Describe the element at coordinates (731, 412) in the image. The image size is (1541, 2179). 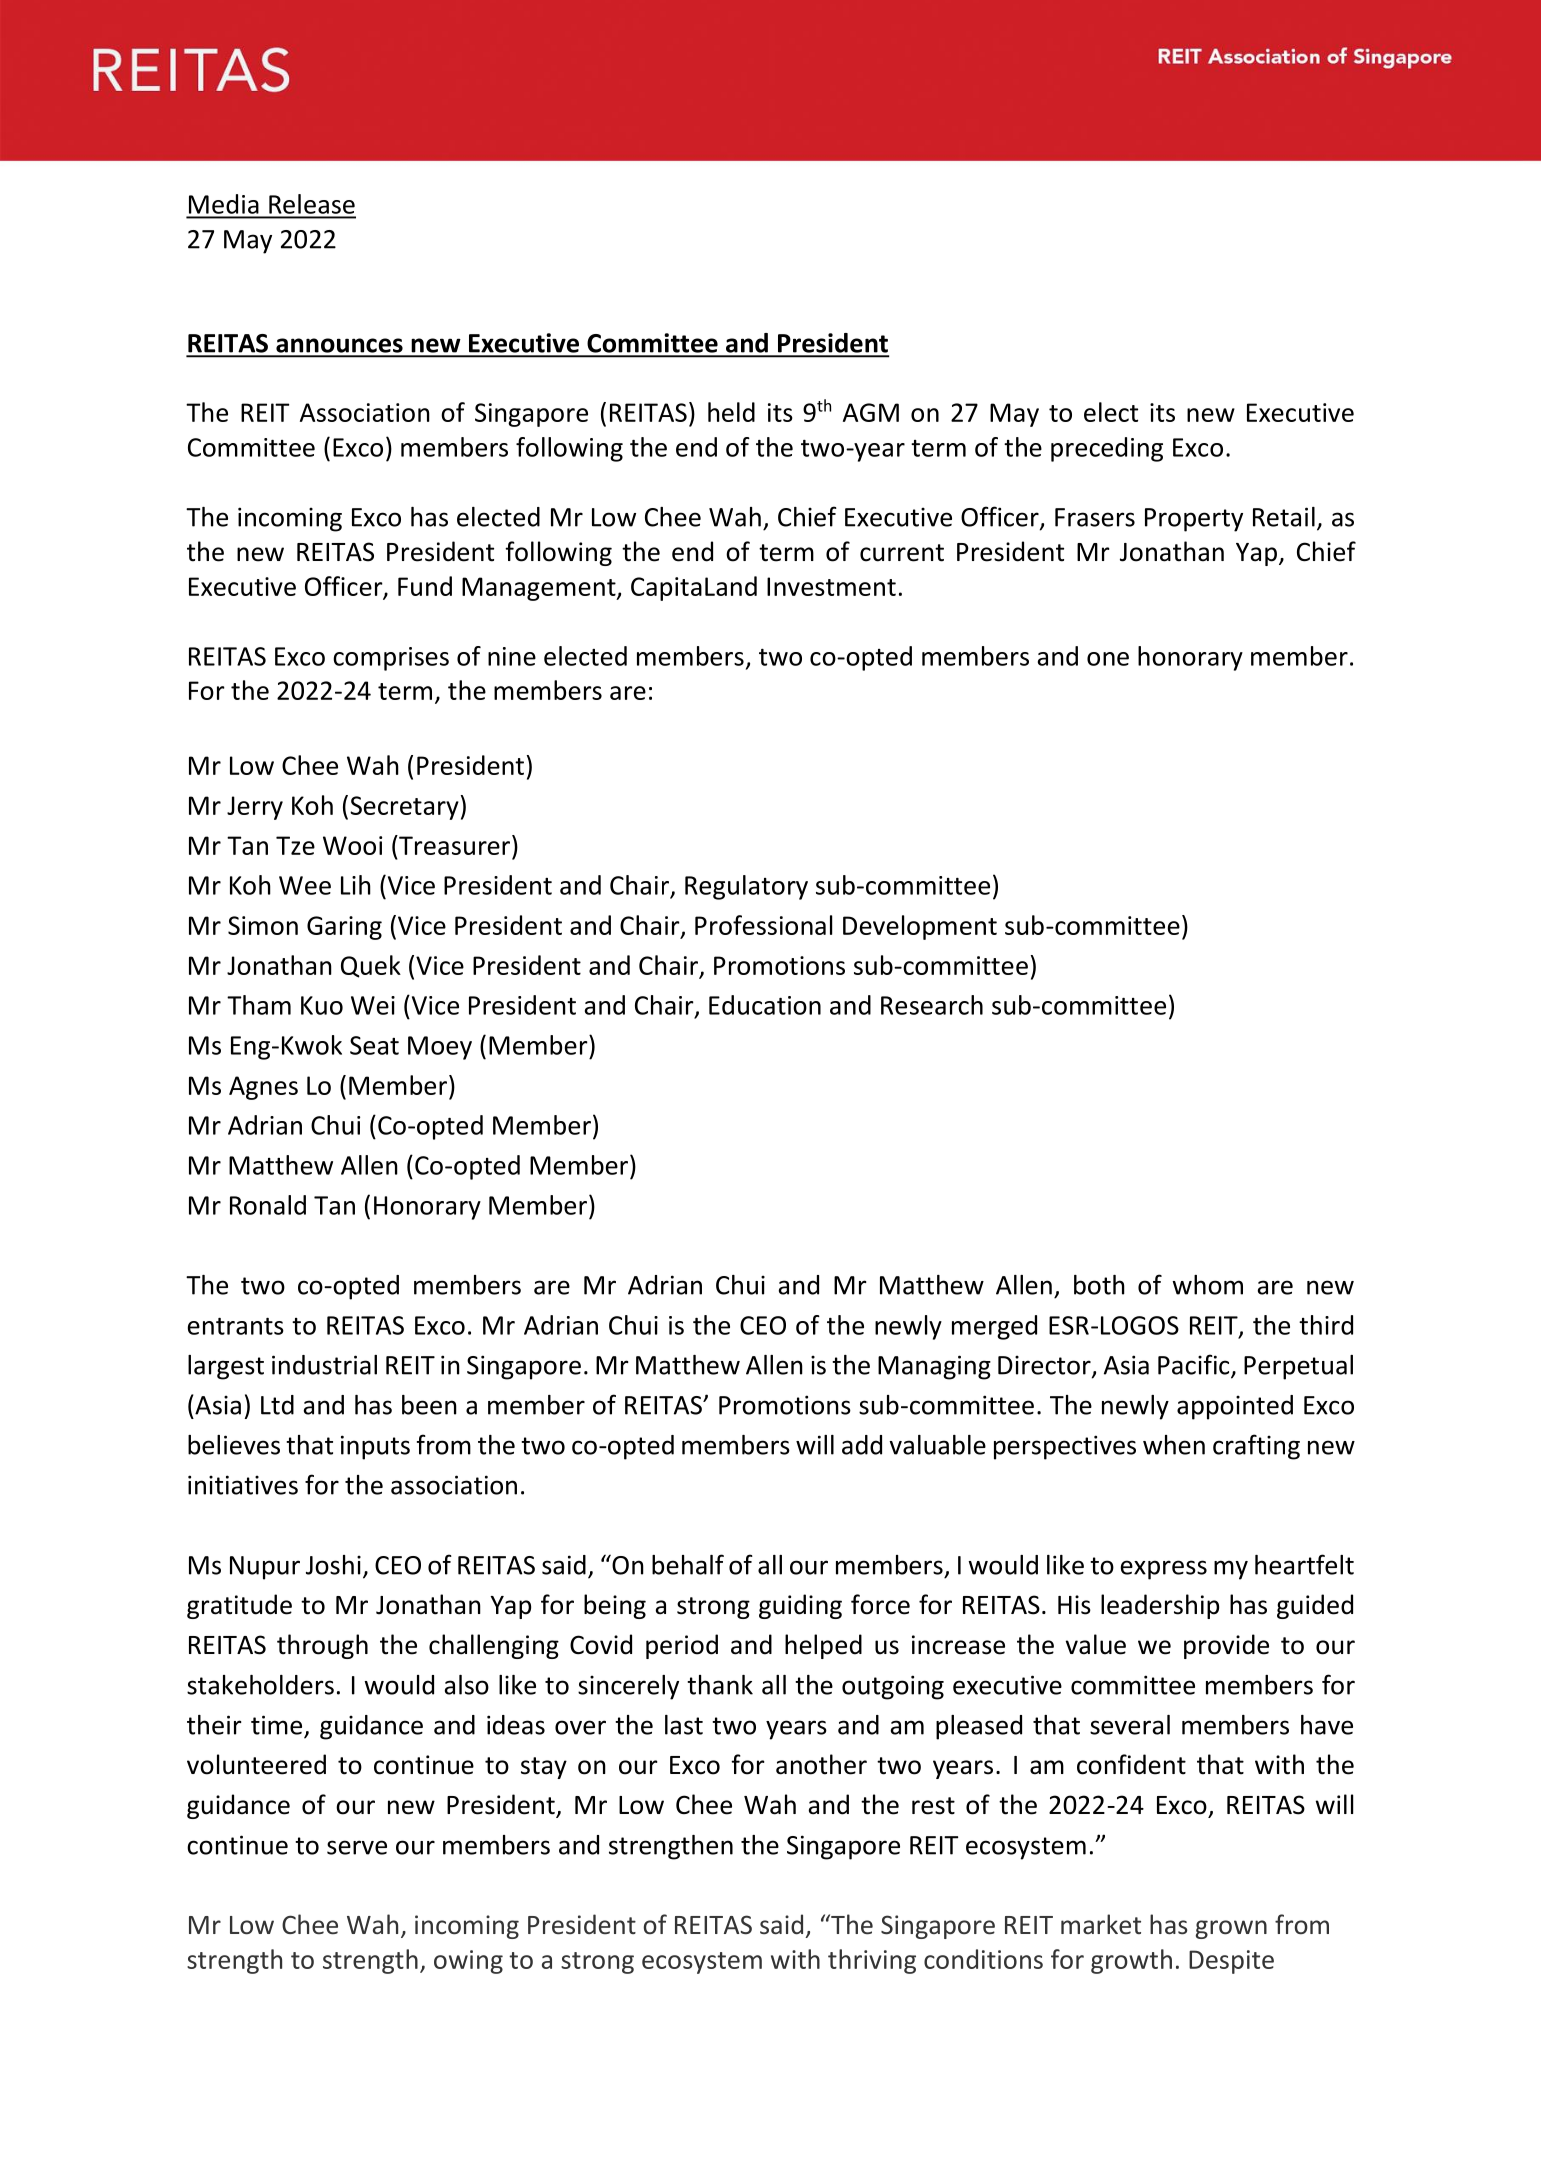
I see `held` at that location.
